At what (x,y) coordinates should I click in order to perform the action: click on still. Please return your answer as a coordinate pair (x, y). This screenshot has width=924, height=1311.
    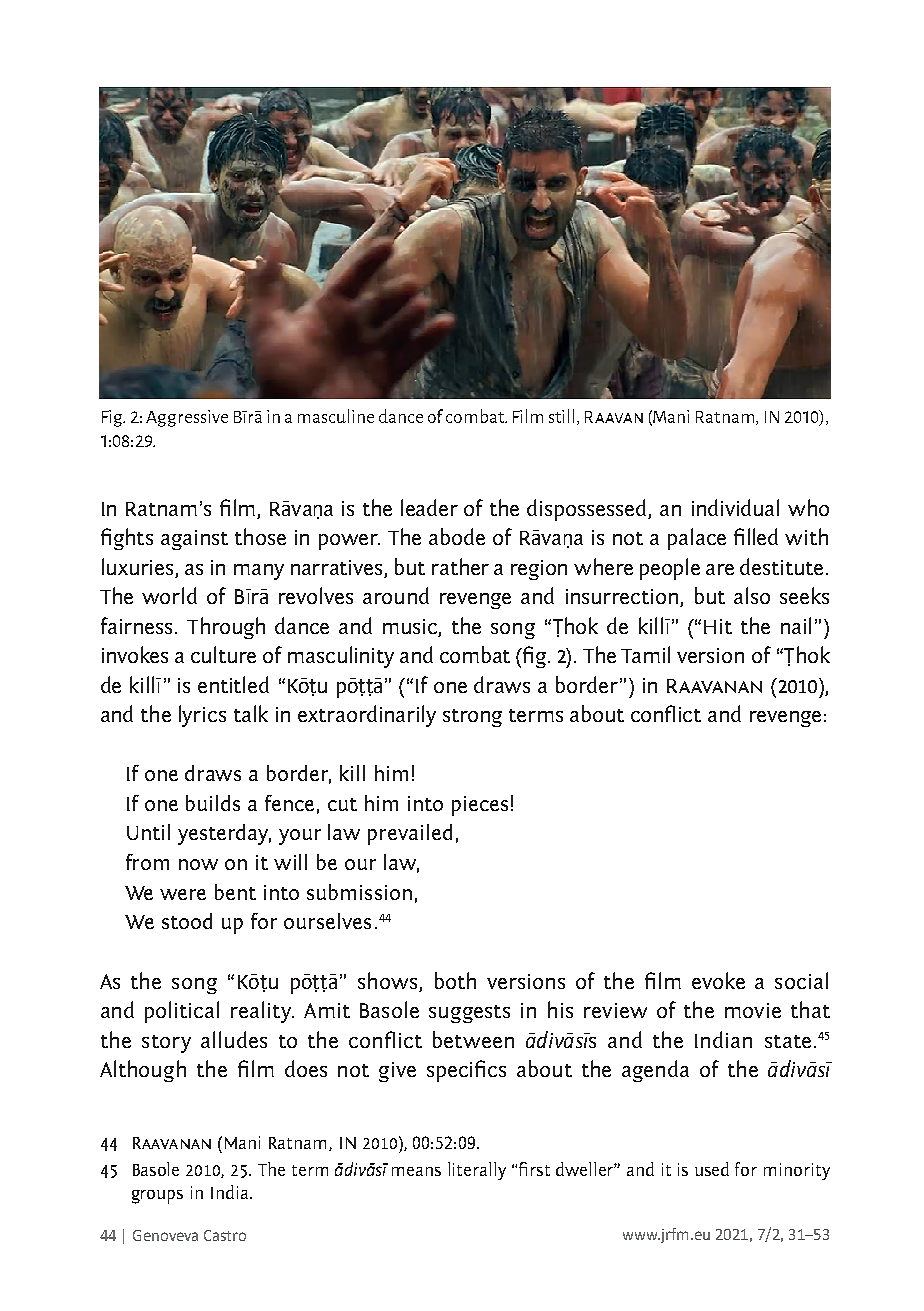
    Looking at the image, I should click on (561, 416).
